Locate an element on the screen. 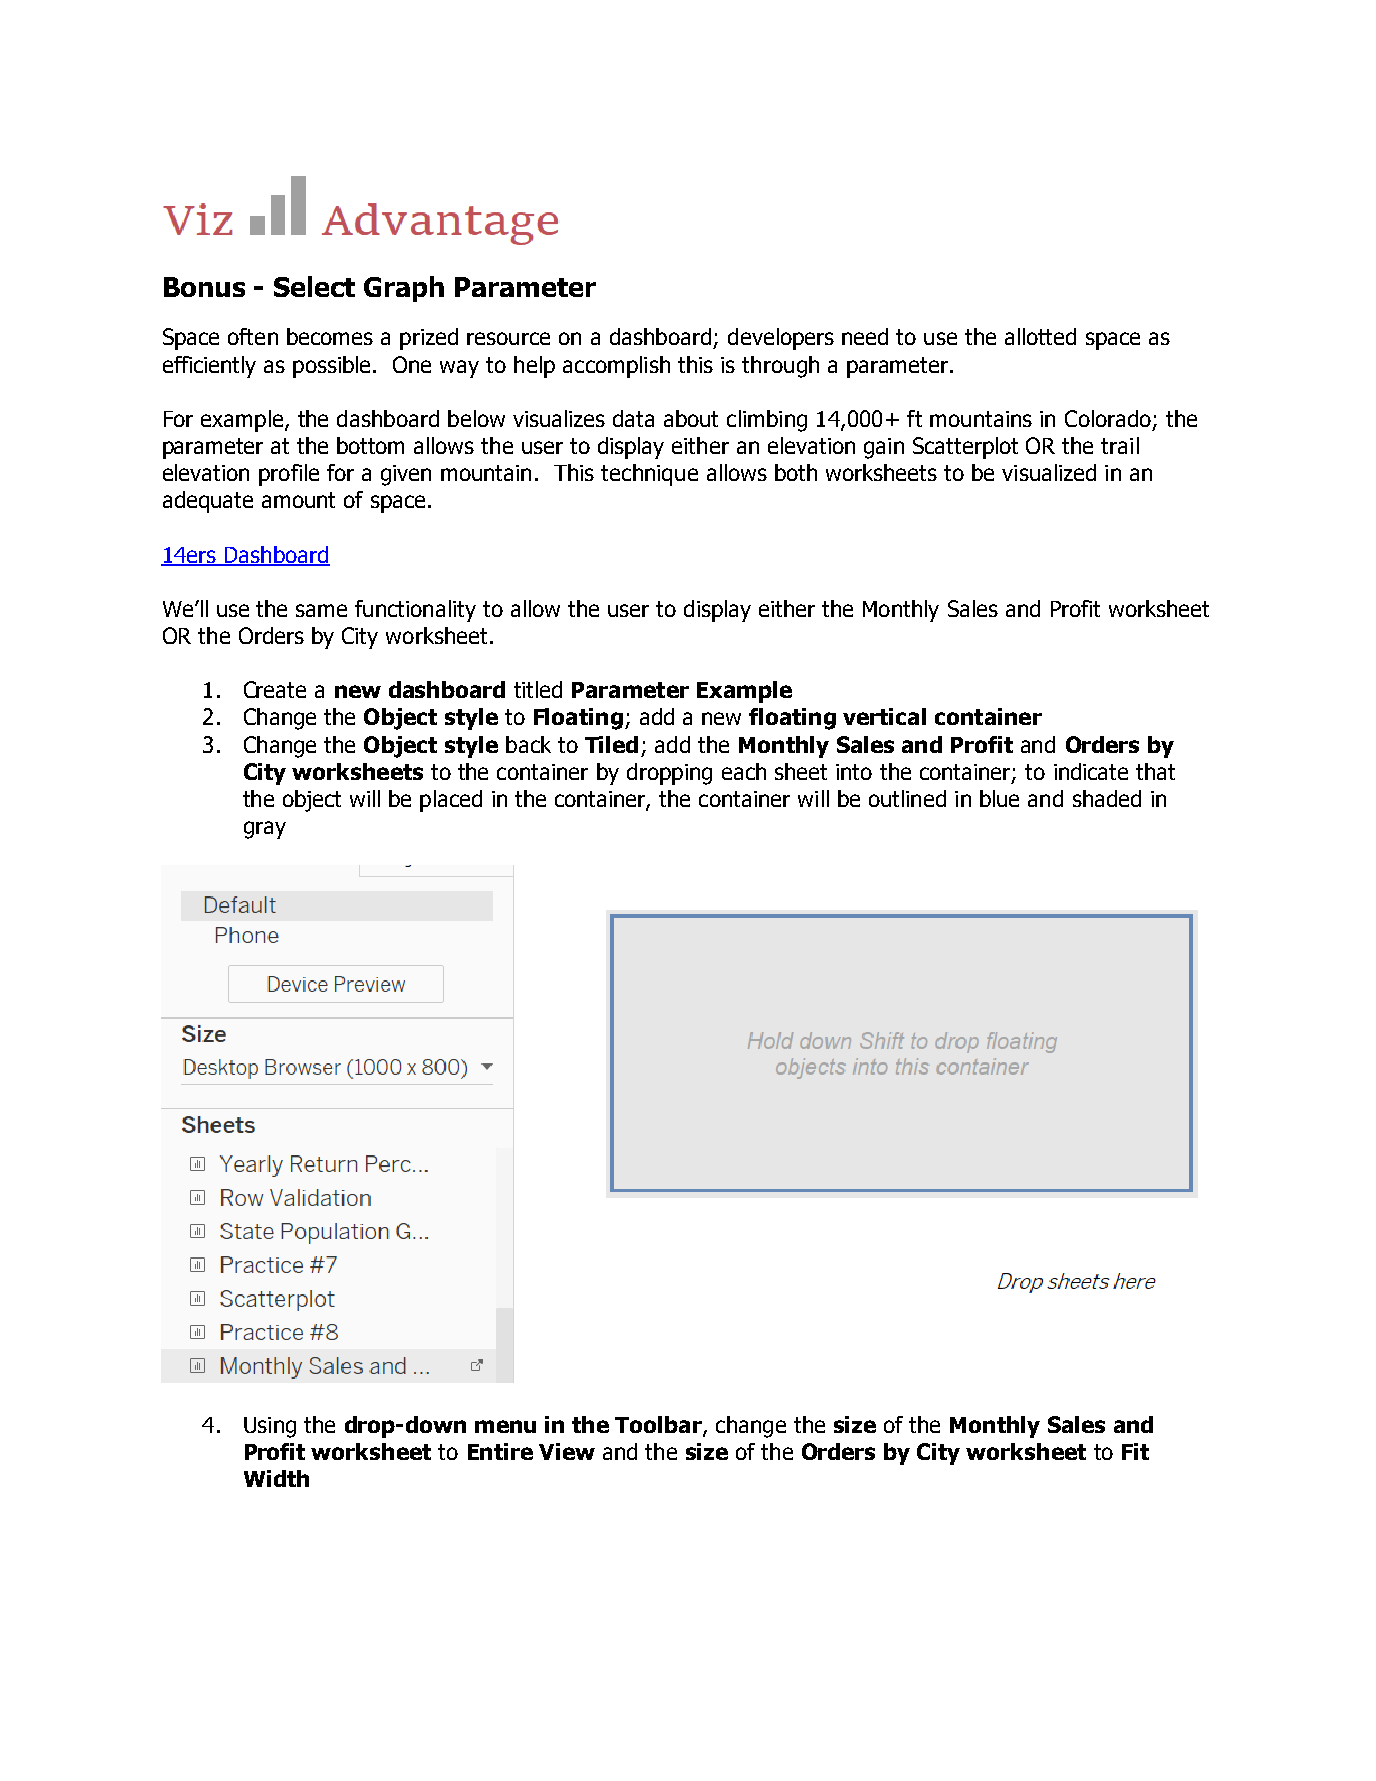  Tiled is located at coordinates (611, 744).
